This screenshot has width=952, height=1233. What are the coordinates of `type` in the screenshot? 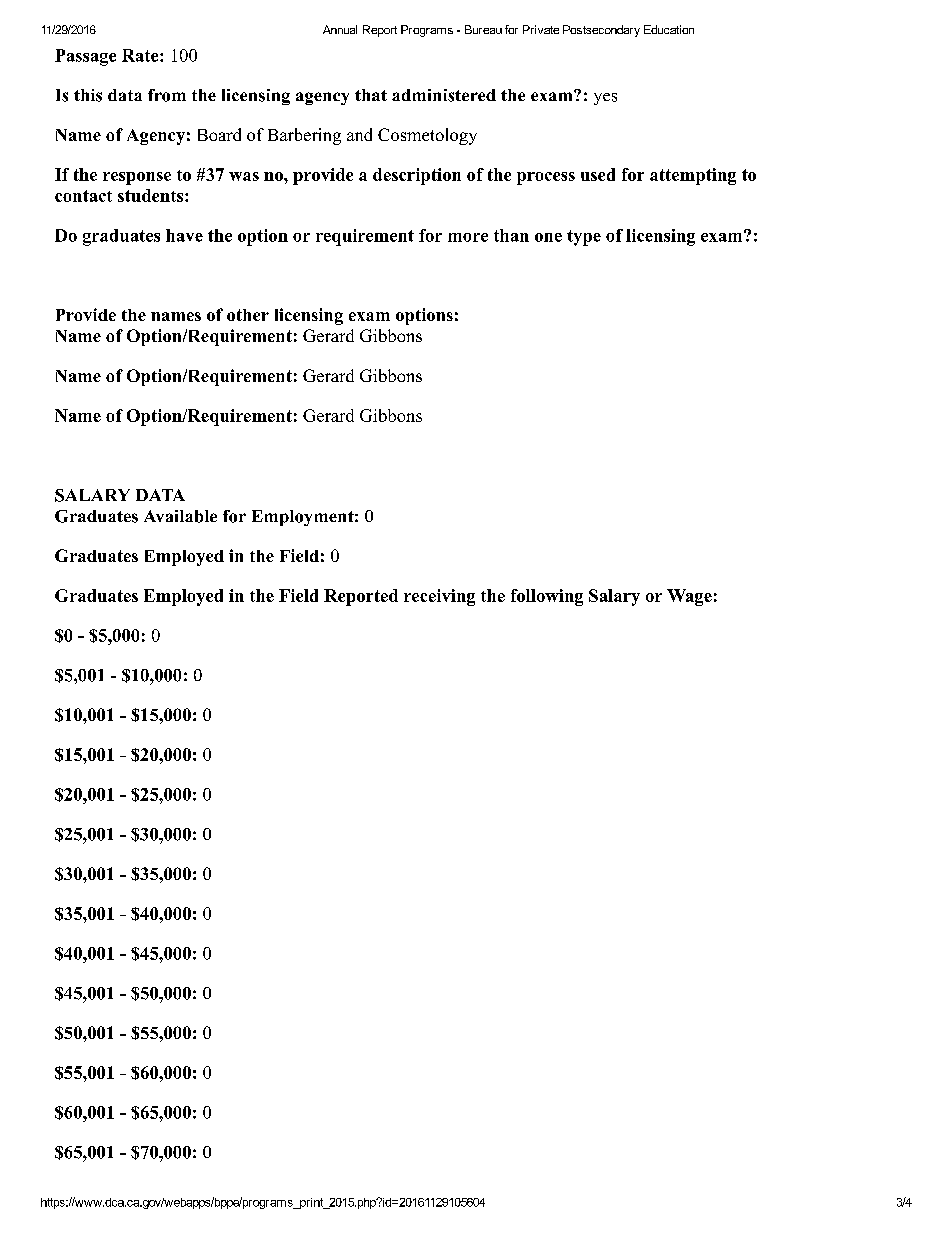 It's located at (584, 238).
